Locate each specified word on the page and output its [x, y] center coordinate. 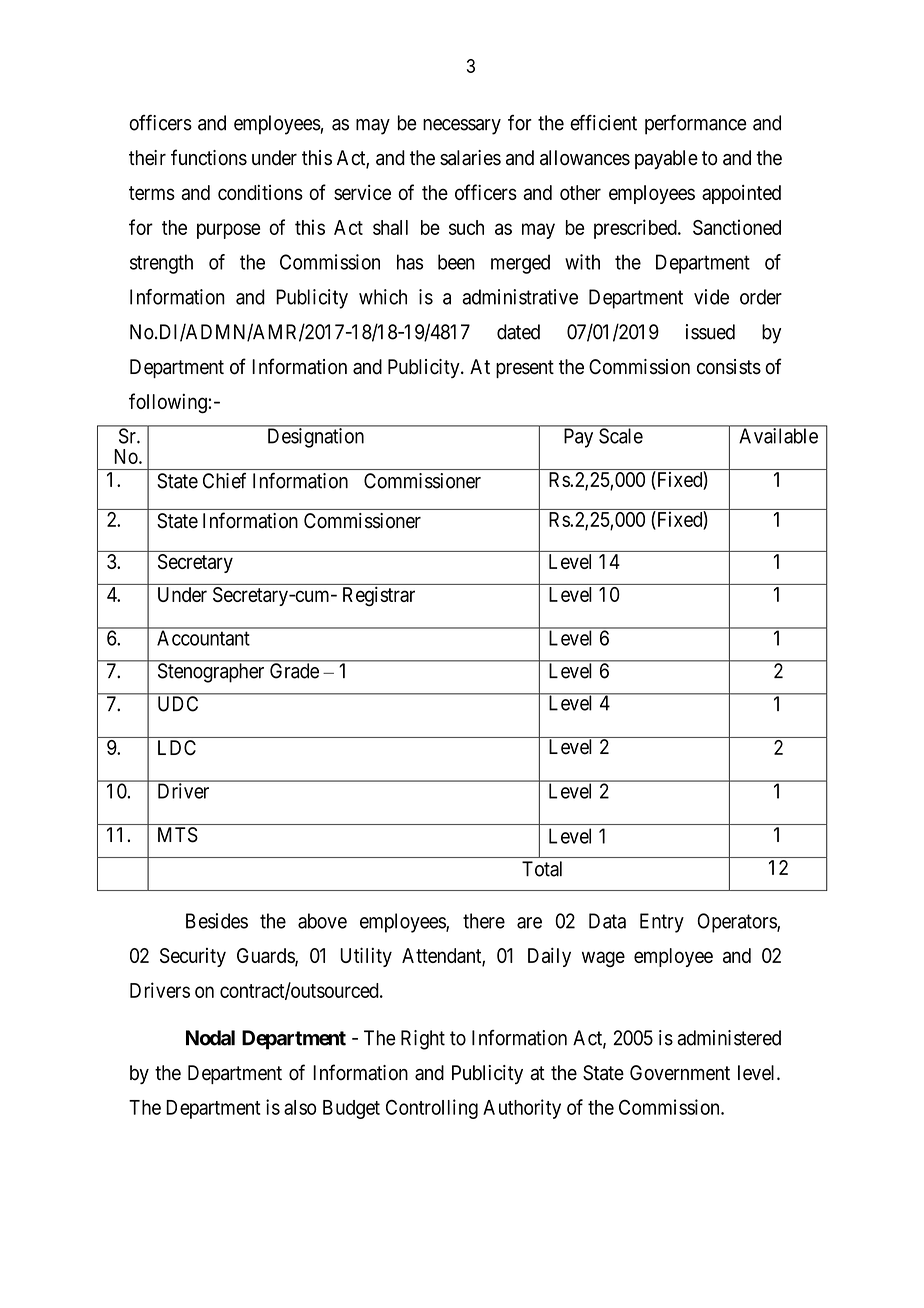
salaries [470, 158]
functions [209, 157]
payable [666, 159]
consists [729, 367]
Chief [224, 481]
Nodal [210, 1038]
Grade [294, 671]
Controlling [432, 1109]
